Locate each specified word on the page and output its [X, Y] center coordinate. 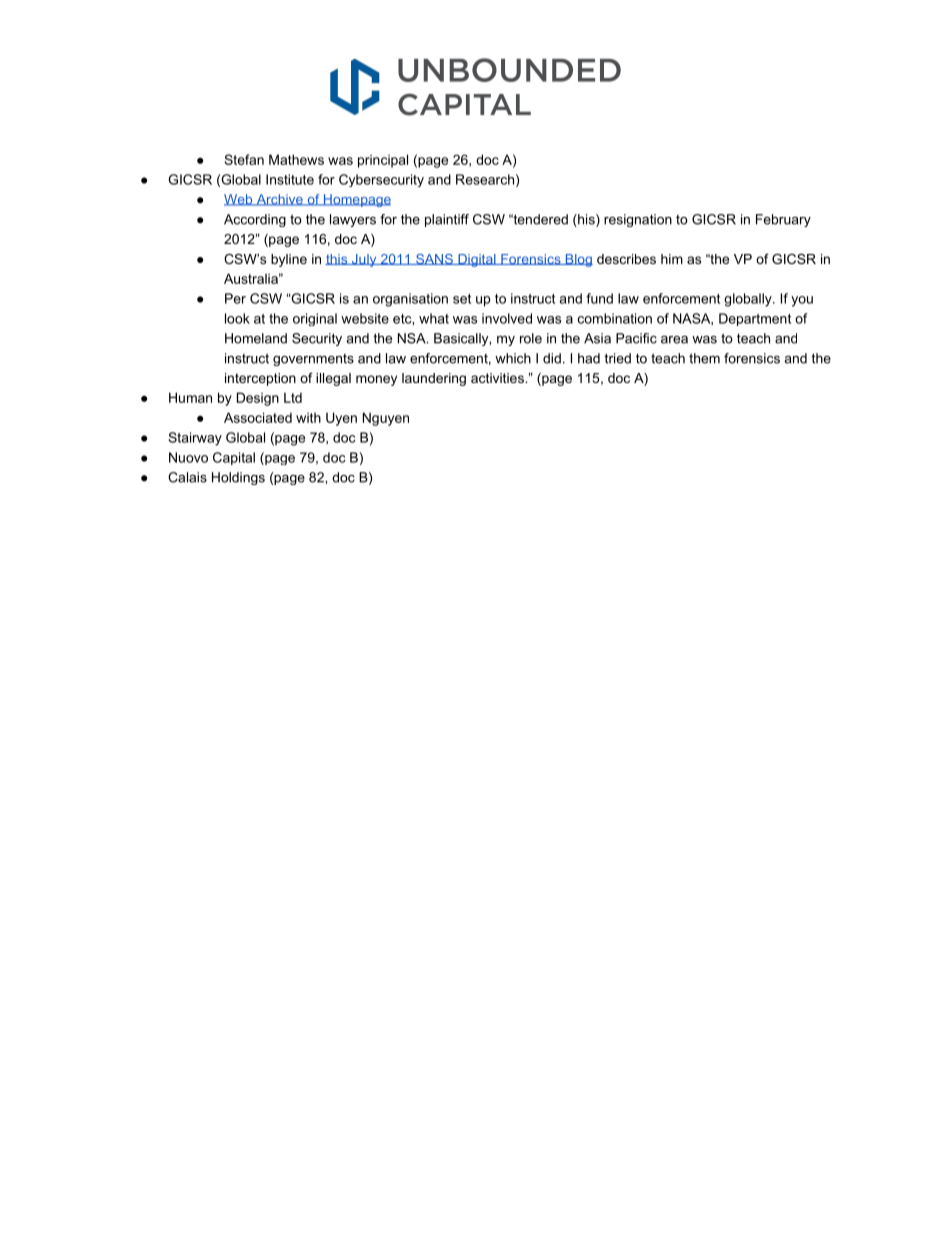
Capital [234, 458]
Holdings [238, 478]
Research [485, 179]
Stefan [244, 159]
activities [498, 378]
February [783, 220]
